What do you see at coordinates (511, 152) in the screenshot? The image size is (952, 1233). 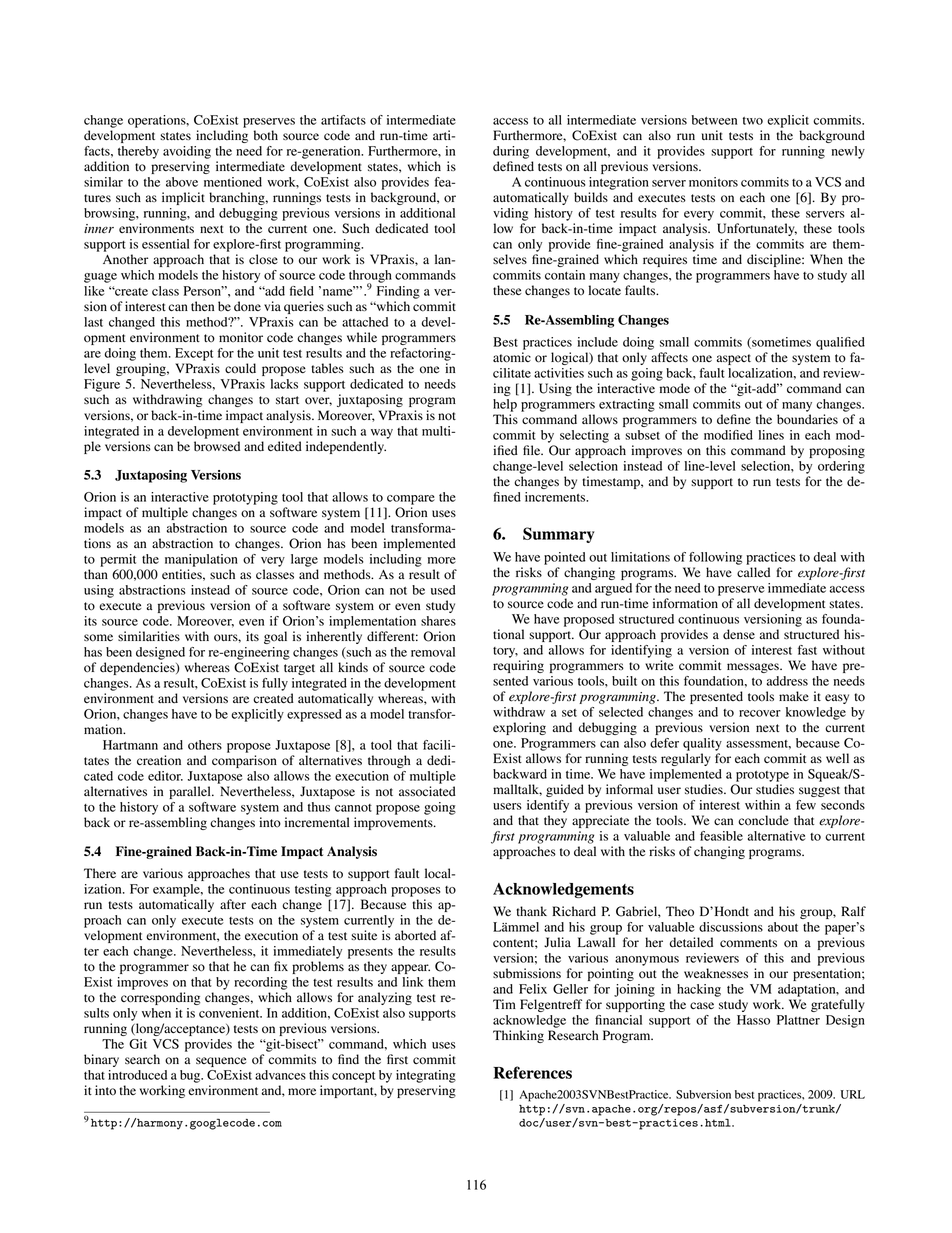 I see `during` at bounding box center [511, 152].
